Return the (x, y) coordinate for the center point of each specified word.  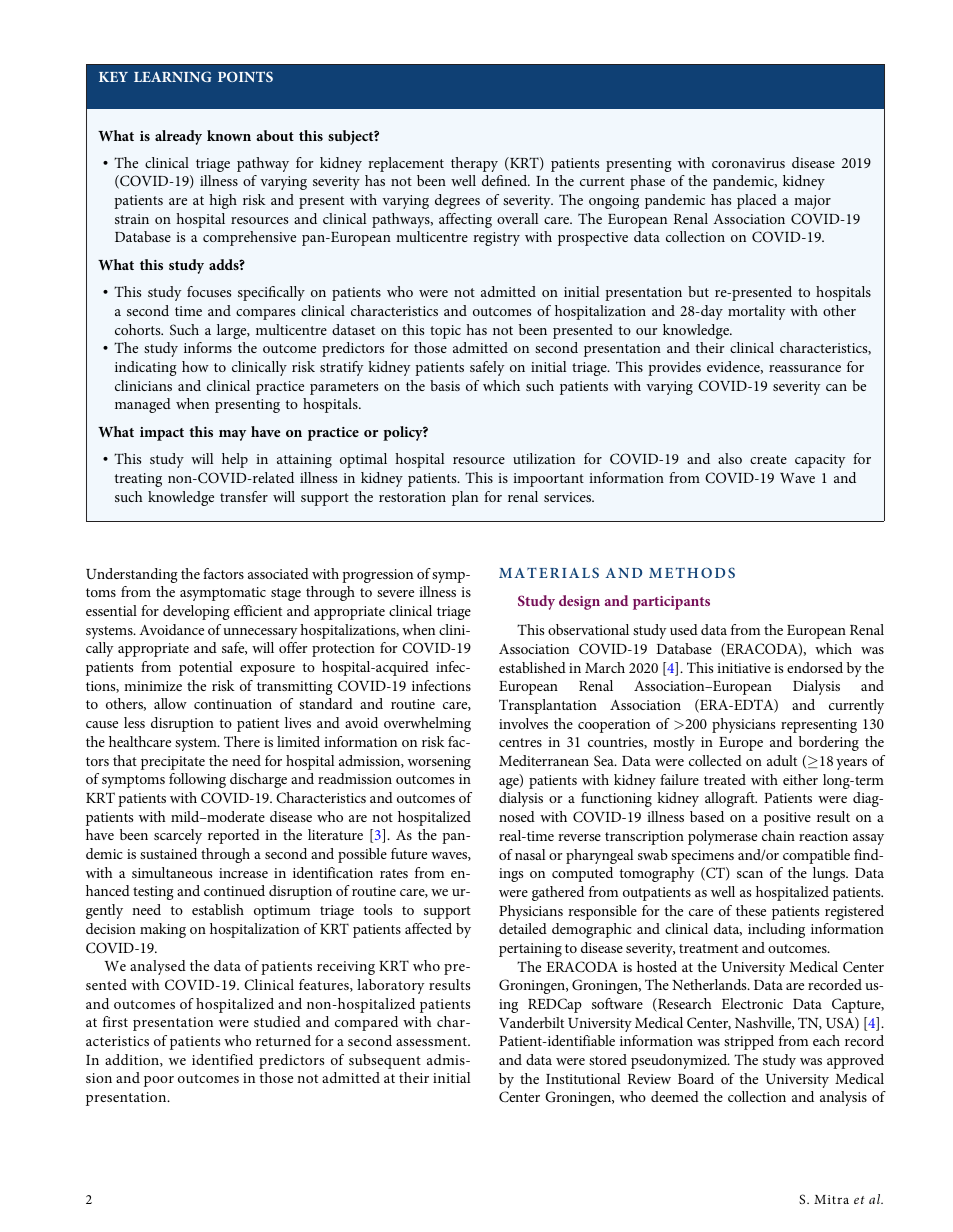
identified (222, 1059)
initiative (744, 668)
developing (196, 612)
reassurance (805, 368)
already (178, 137)
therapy (474, 164)
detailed (523, 928)
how (195, 366)
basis (445, 385)
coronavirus (748, 163)
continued (234, 890)
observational (588, 629)
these (751, 910)
